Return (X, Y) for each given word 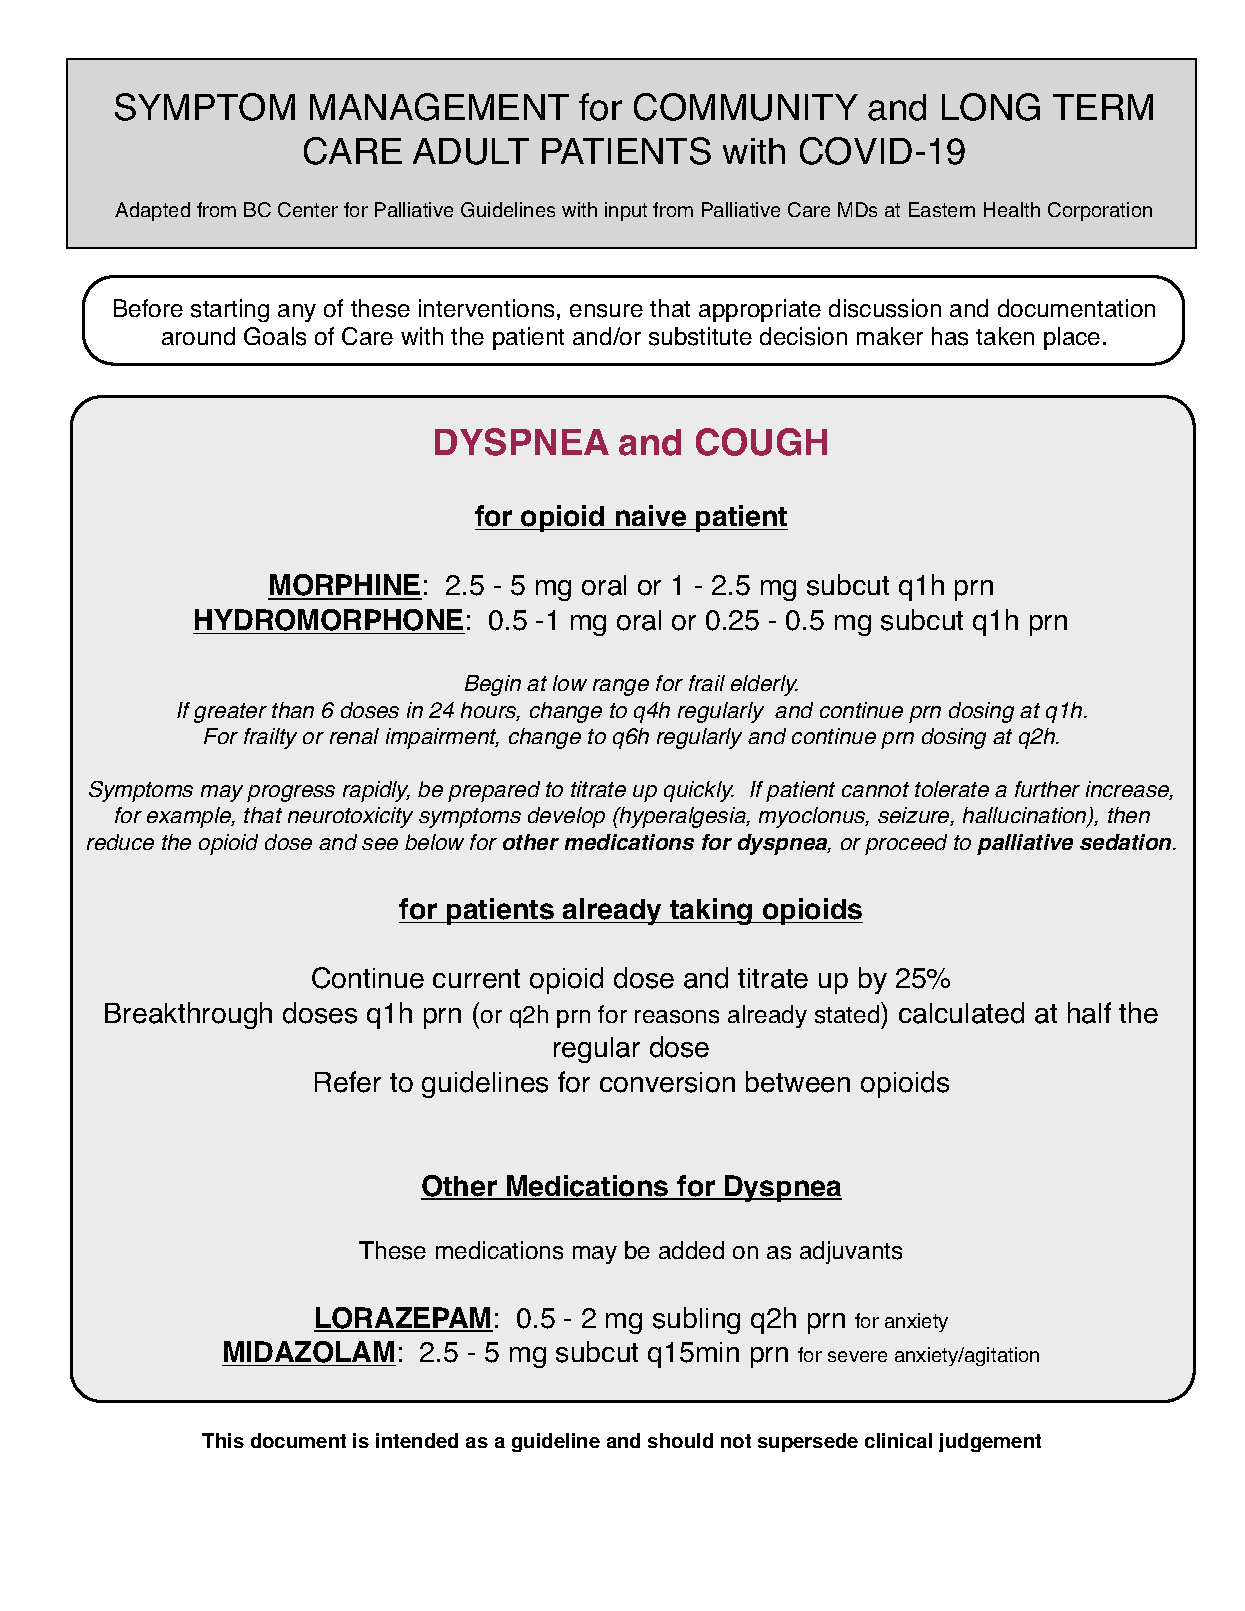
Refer (348, 1082)
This (223, 1440)
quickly (699, 791)
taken (1005, 336)
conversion (667, 1082)
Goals (275, 336)
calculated (961, 1013)
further (1047, 789)
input (626, 211)
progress (291, 793)
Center (308, 209)
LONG (991, 107)
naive (651, 517)
